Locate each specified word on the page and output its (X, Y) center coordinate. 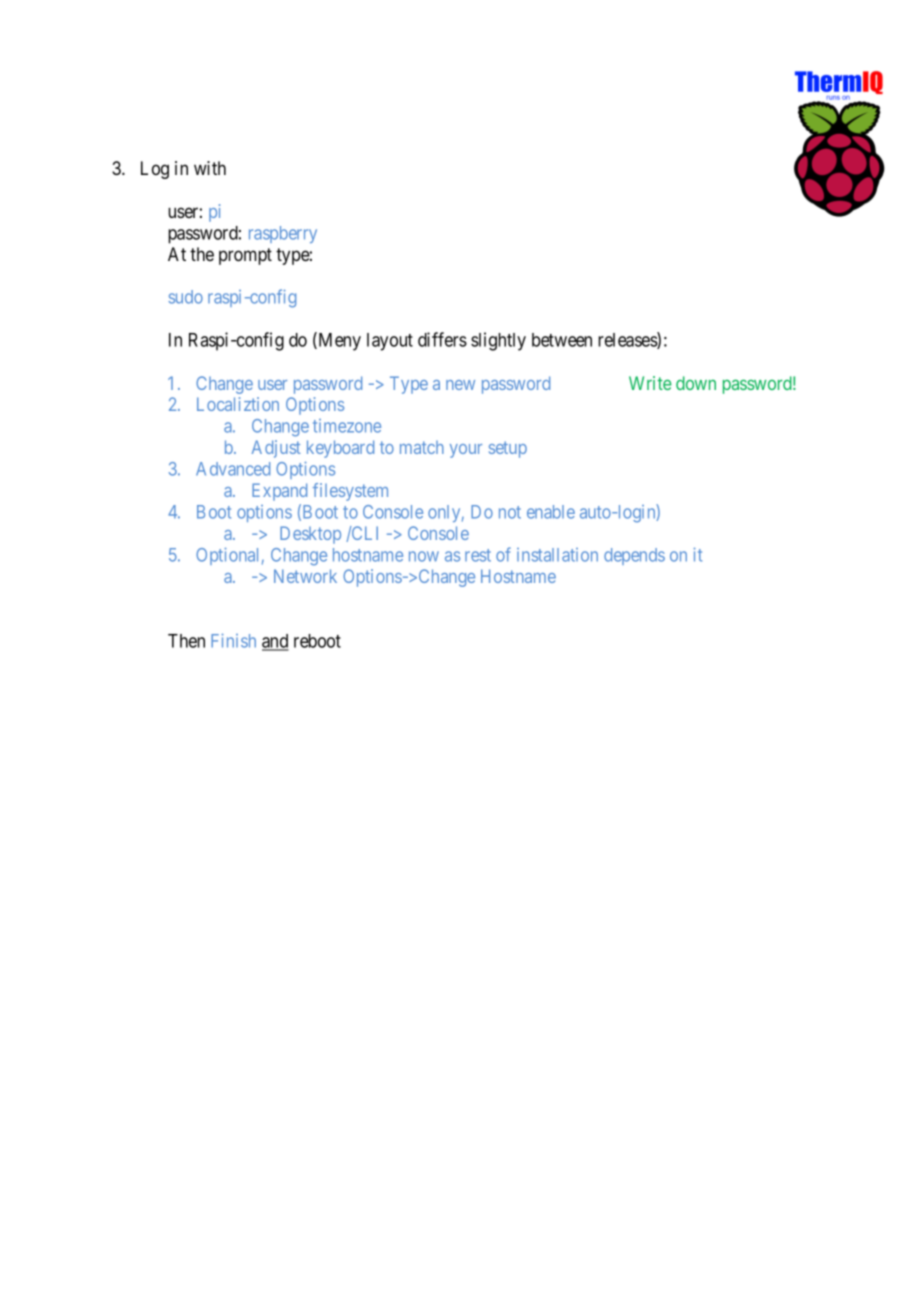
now (424, 556)
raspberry (283, 234)
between (562, 340)
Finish (233, 640)
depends (634, 556)
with (210, 168)
